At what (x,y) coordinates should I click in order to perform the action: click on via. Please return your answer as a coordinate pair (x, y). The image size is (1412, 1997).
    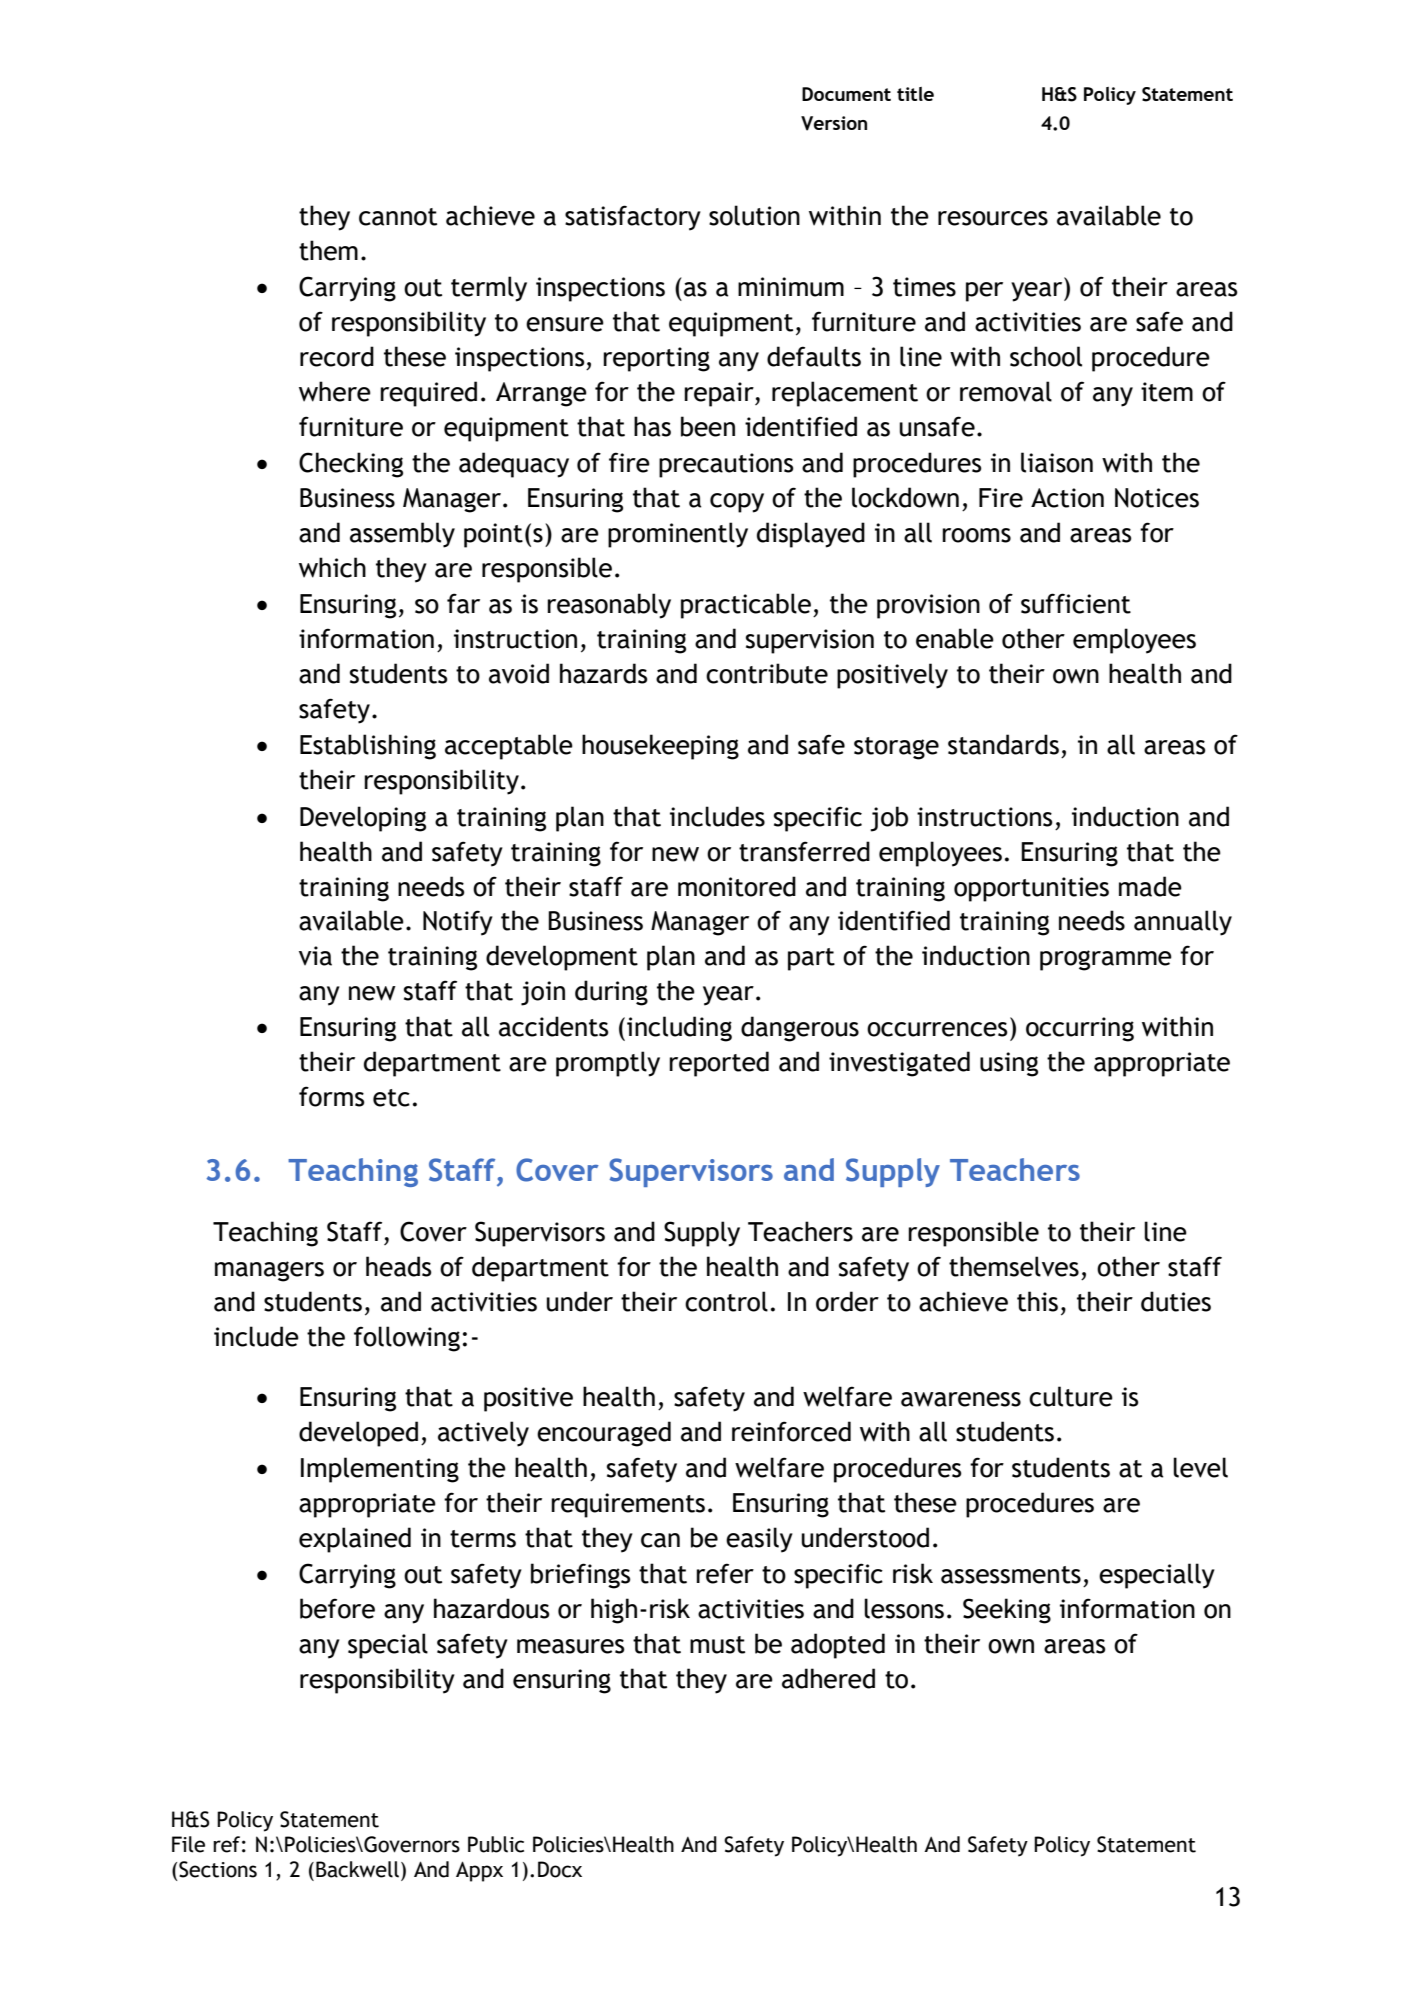
    Looking at the image, I should click on (315, 956).
